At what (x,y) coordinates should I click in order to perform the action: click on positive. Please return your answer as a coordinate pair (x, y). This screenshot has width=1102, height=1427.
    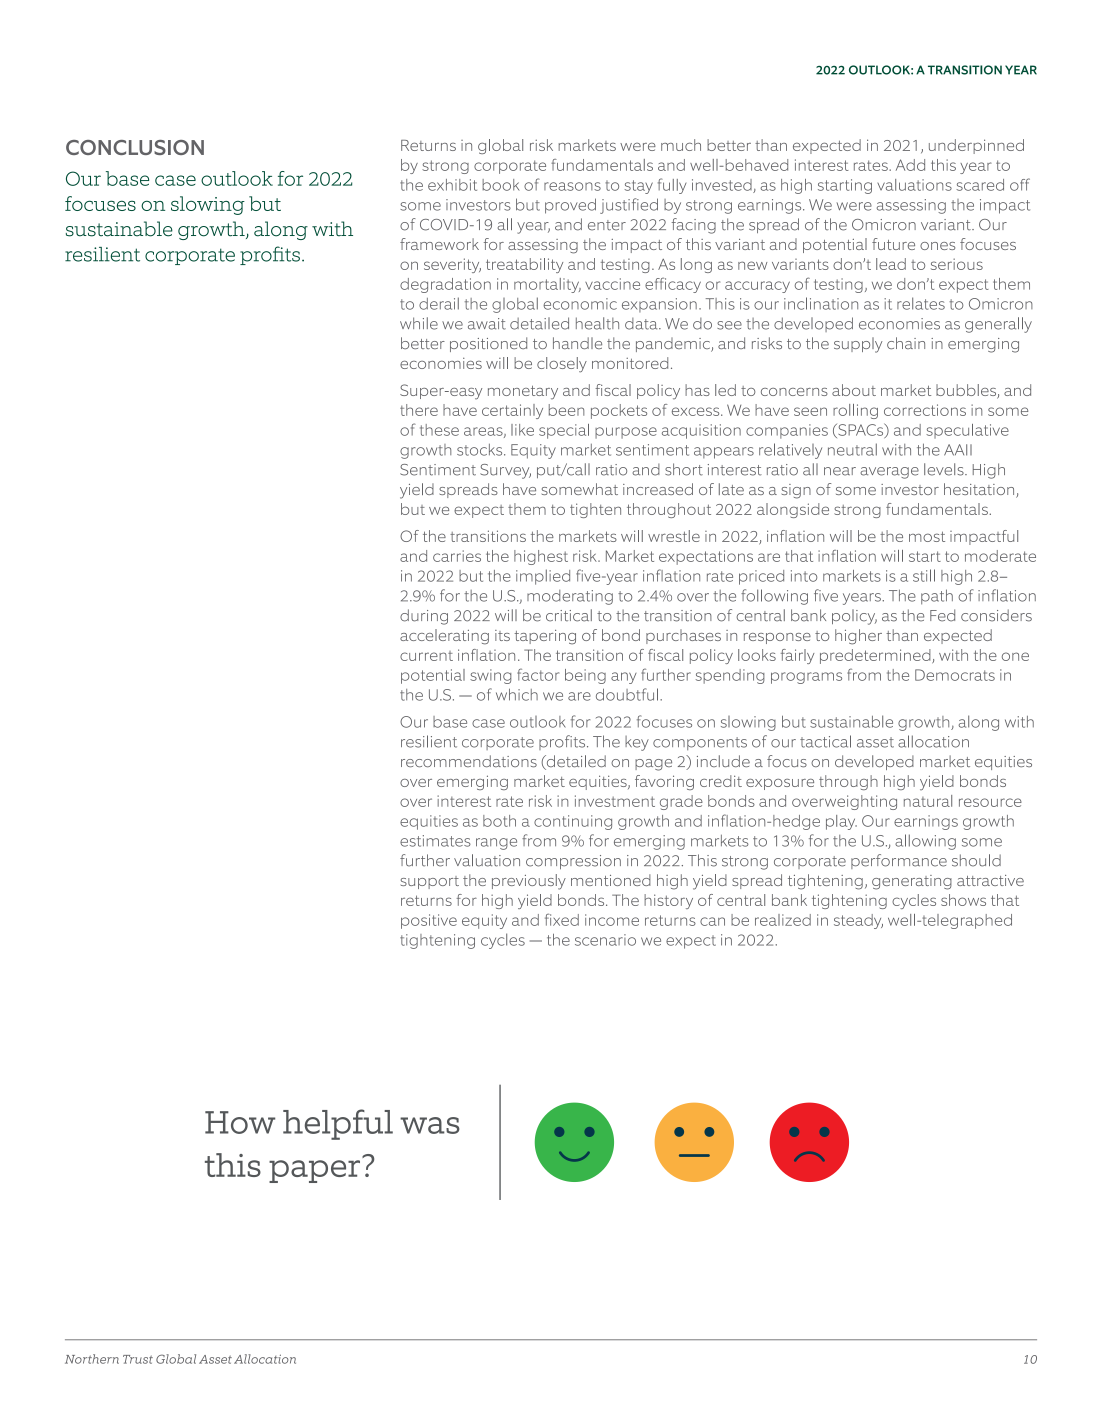
    Looking at the image, I should click on (429, 921).
